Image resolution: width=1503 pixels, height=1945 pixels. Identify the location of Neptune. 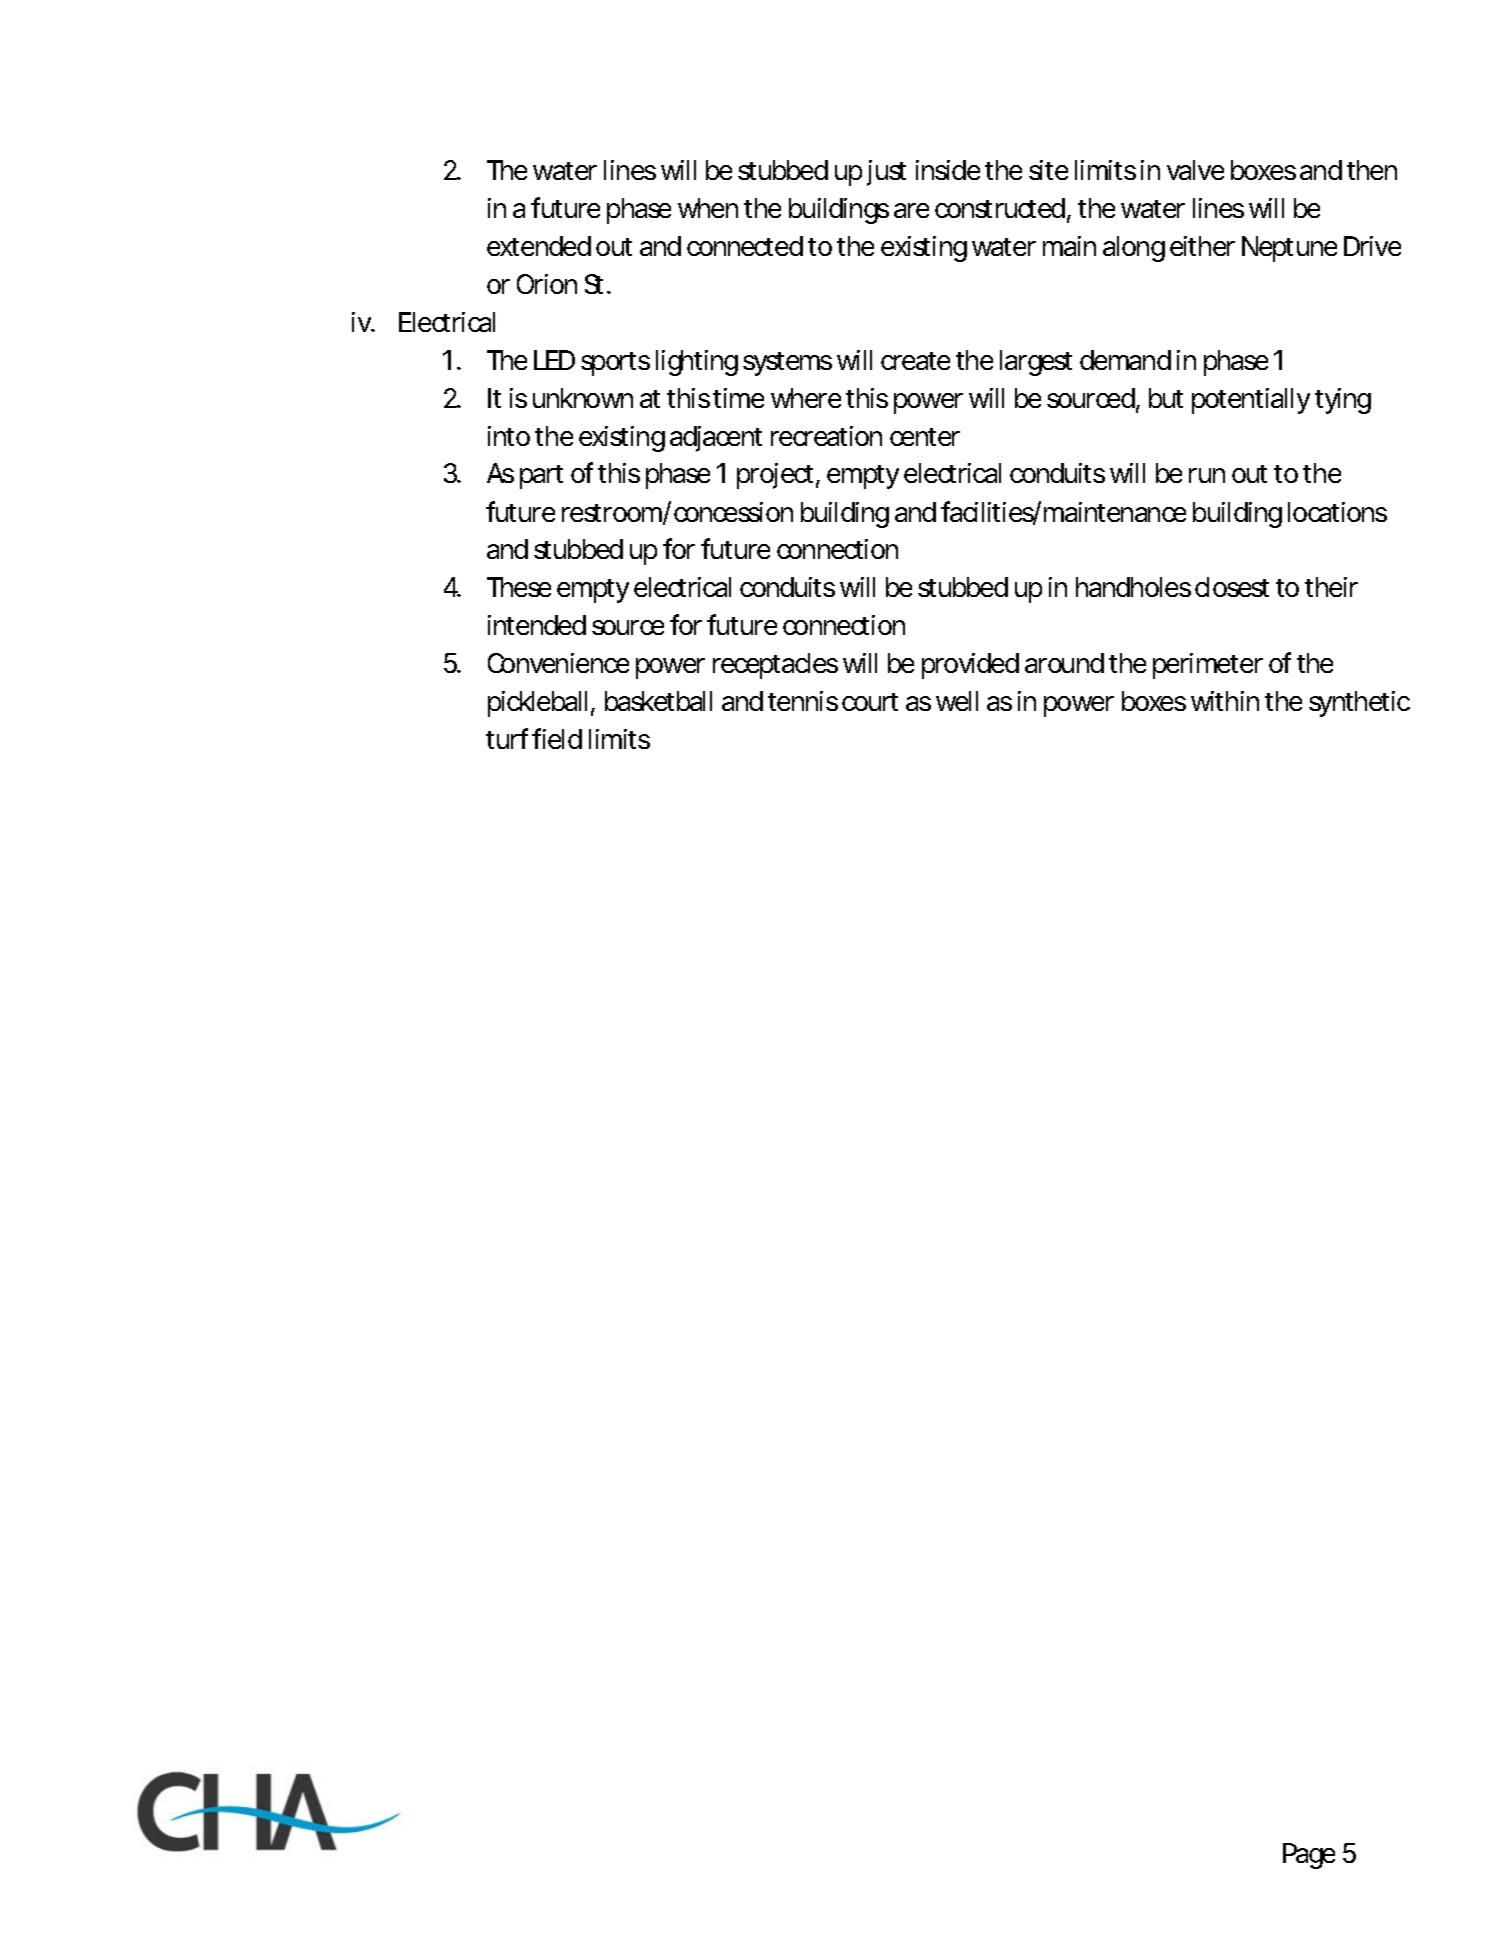
(1289, 249).
